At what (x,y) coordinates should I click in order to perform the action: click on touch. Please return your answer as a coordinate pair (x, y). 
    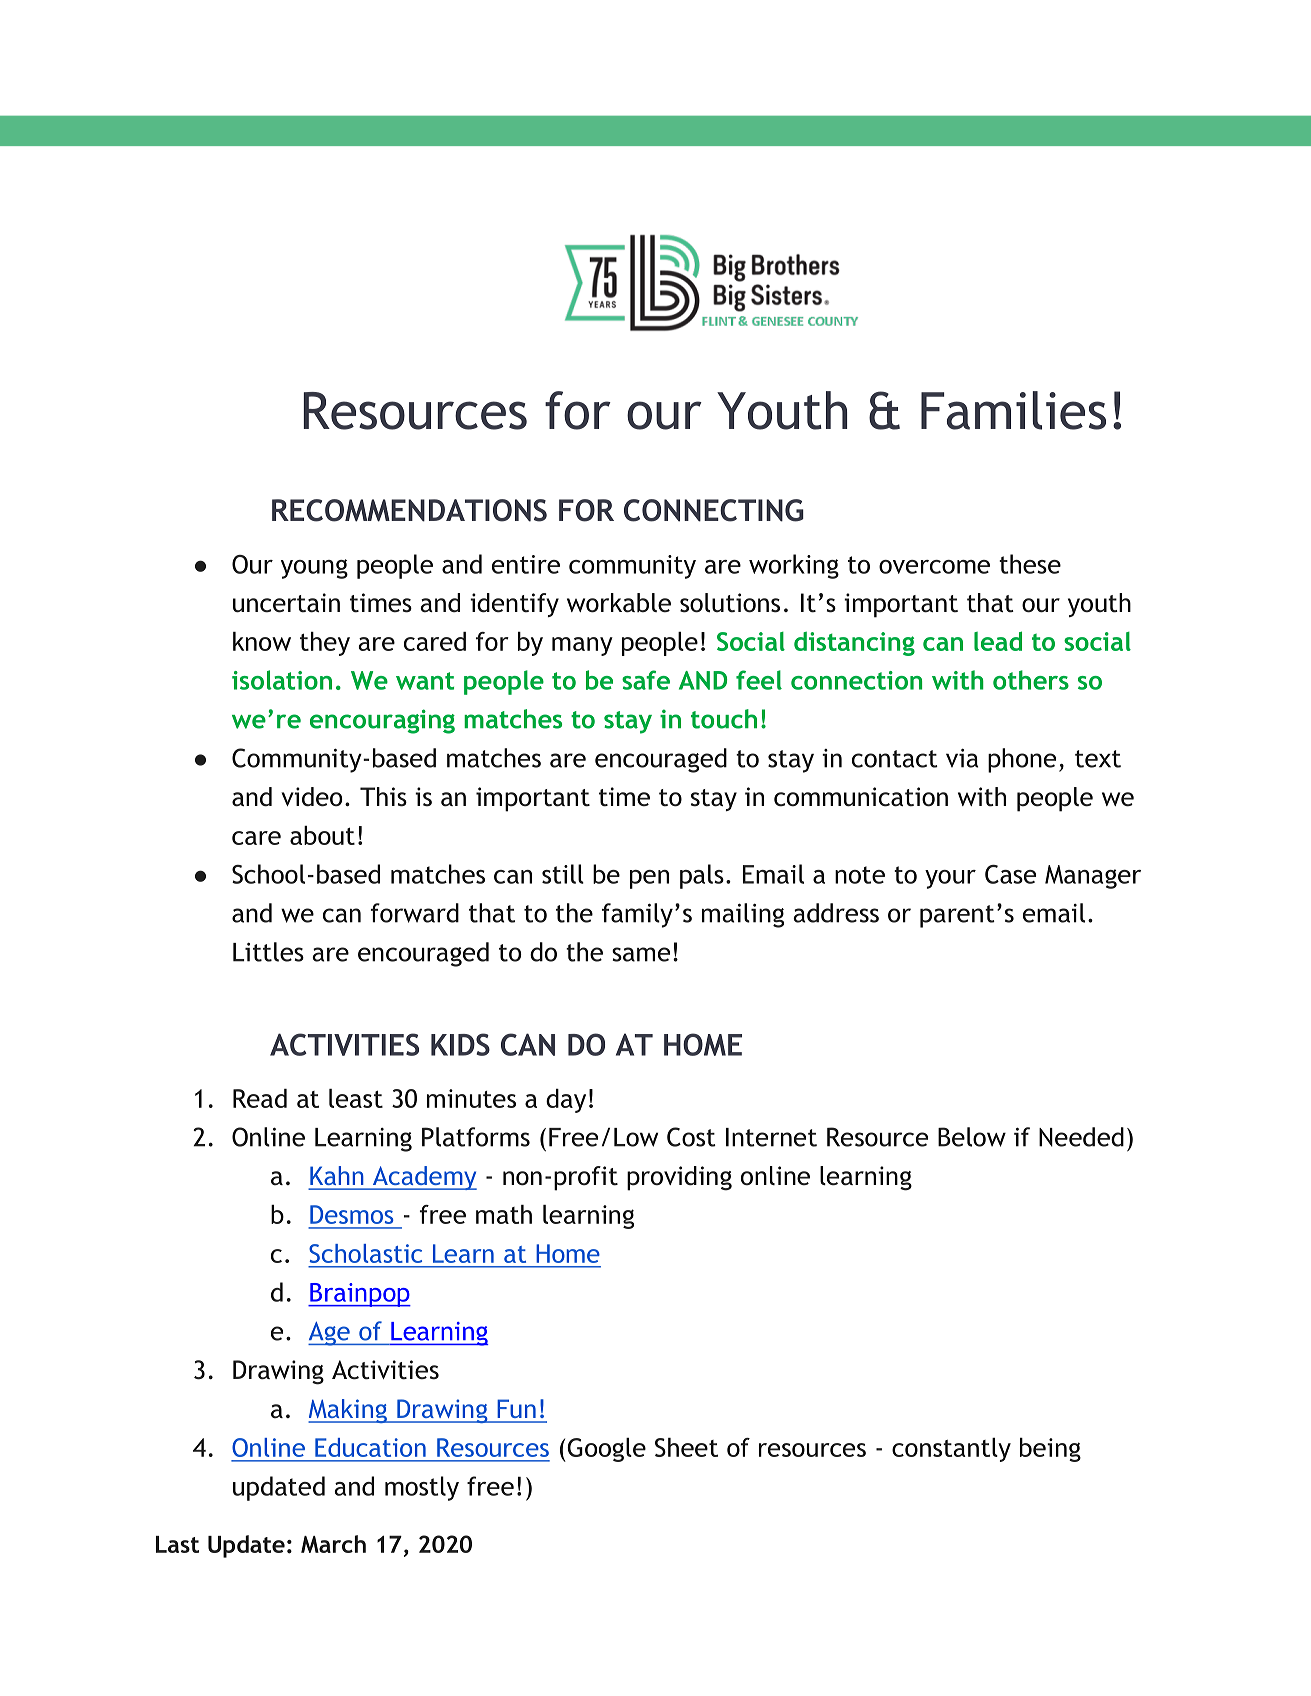
    Looking at the image, I should click on (724, 719).
